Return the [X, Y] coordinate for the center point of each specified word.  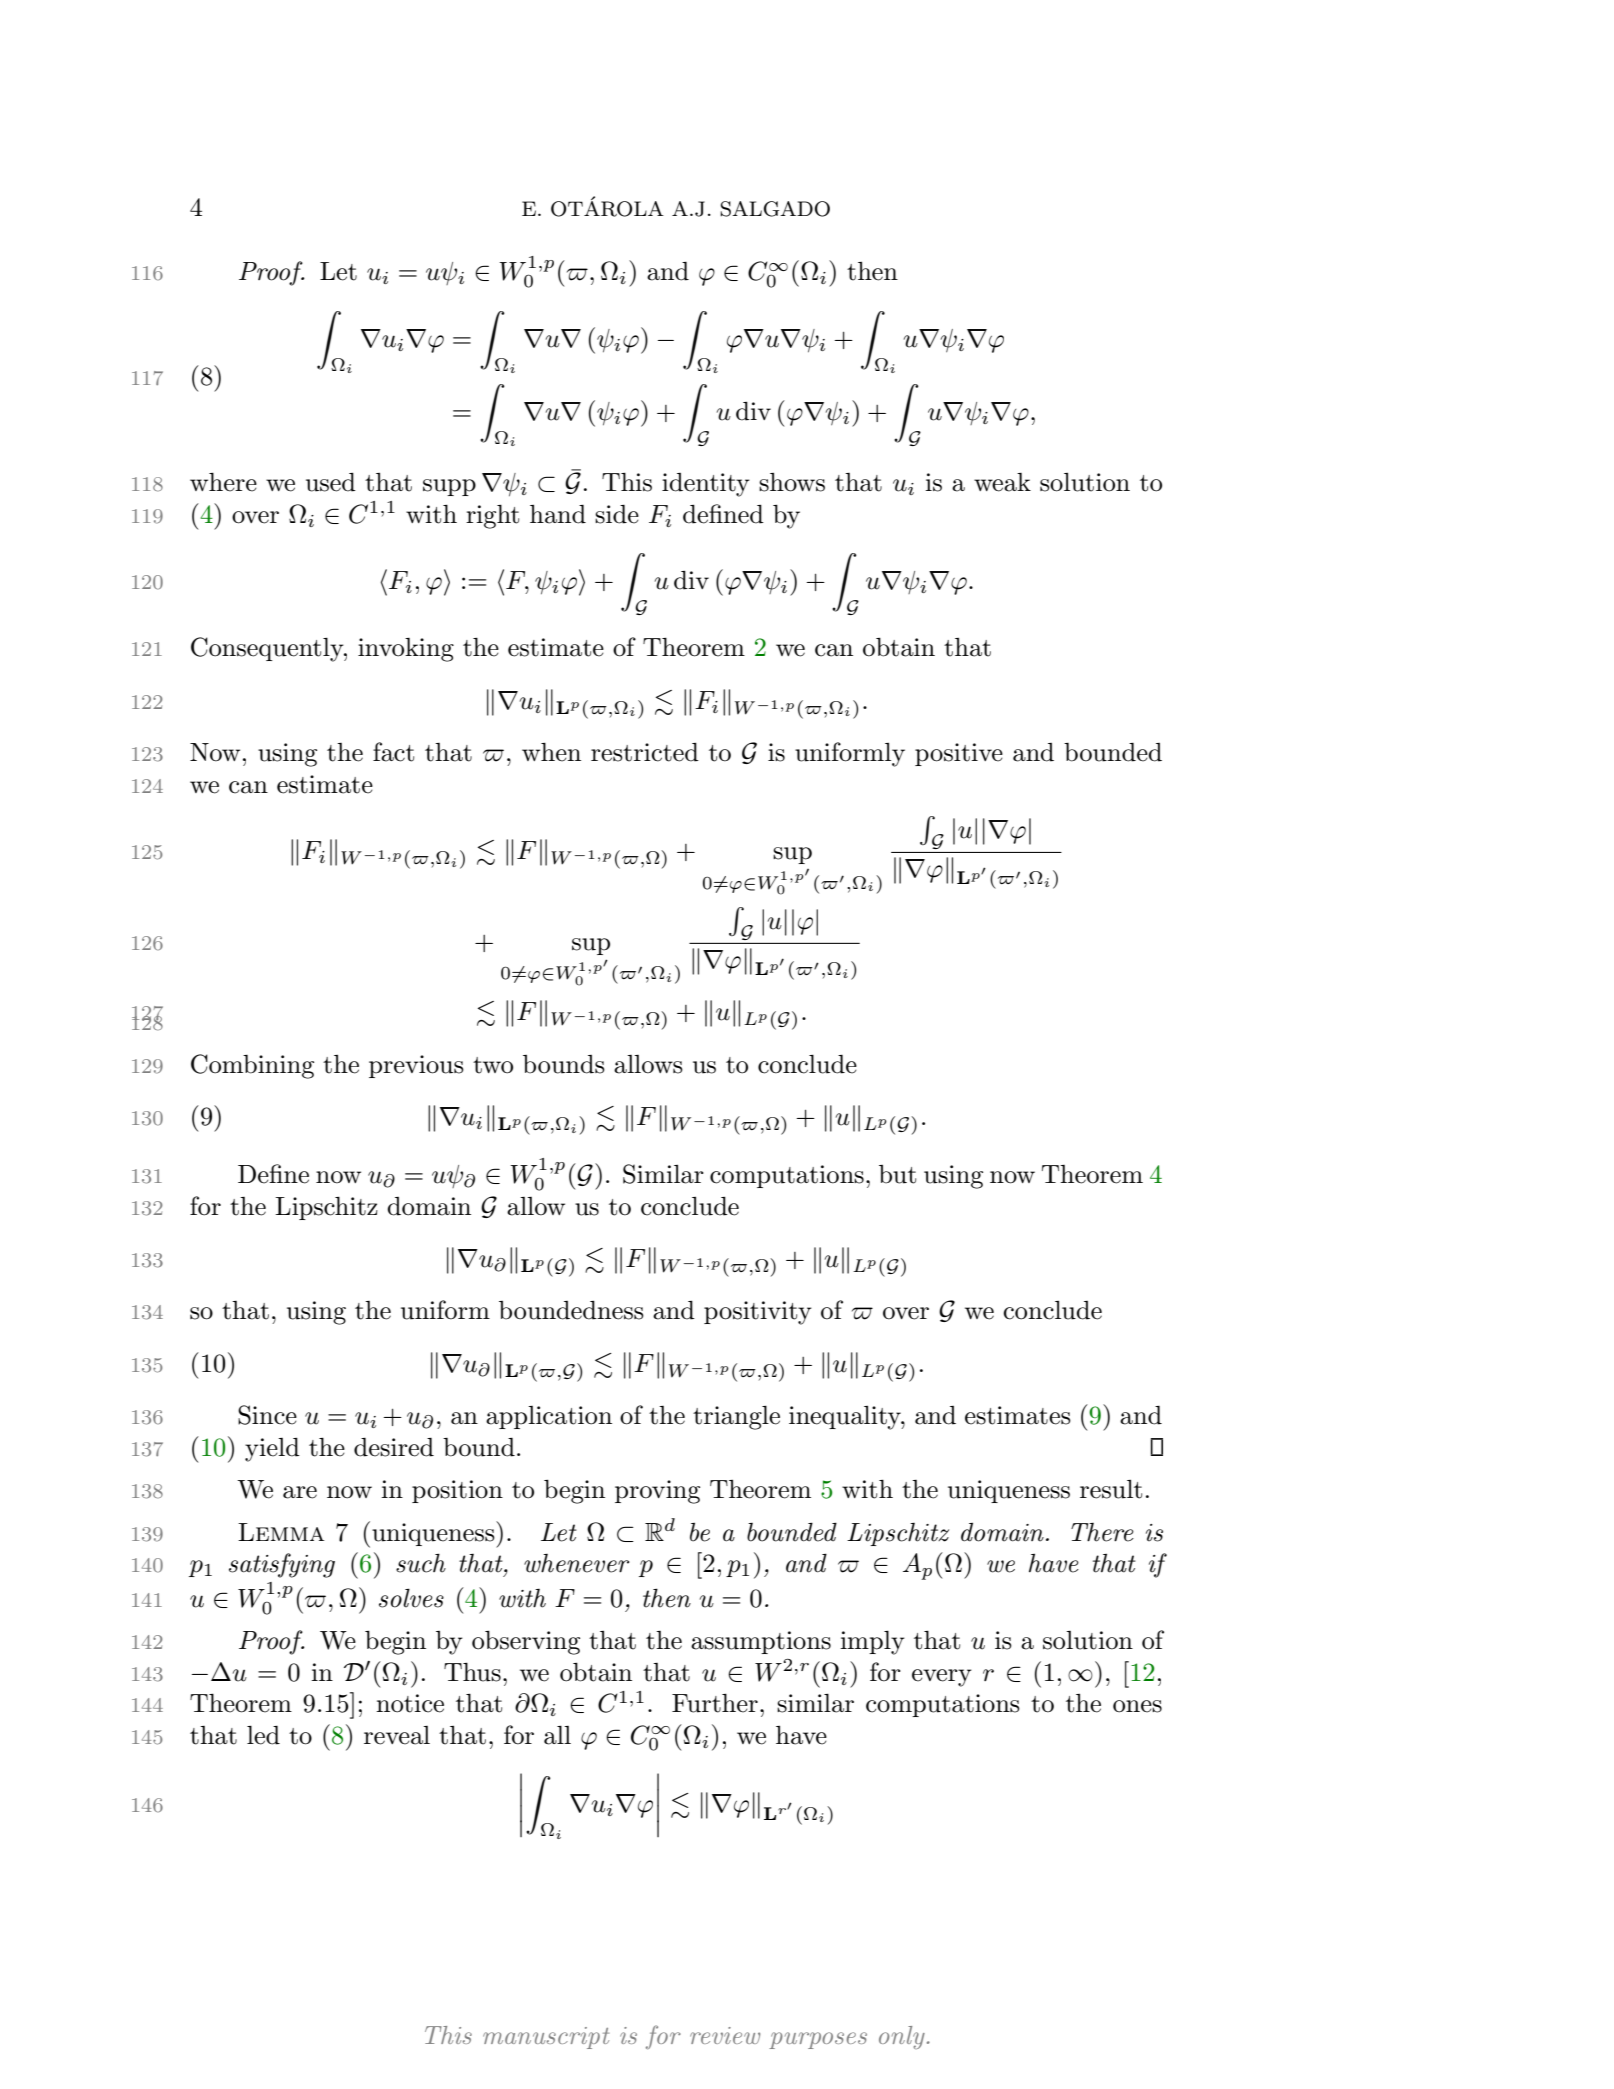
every [942, 1678]
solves [411, 1598]
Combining [252, 1066]
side [617, 514]
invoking [406, 650]
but [897, 1174]
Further [715, 1703]
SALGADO [775, 209]
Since [267, 1415]
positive [959, 754]
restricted [645, 752]
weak [1002, 482]
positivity [758, 1313]
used [331, 482]
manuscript [546, 2038]
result [1111, 1489]
